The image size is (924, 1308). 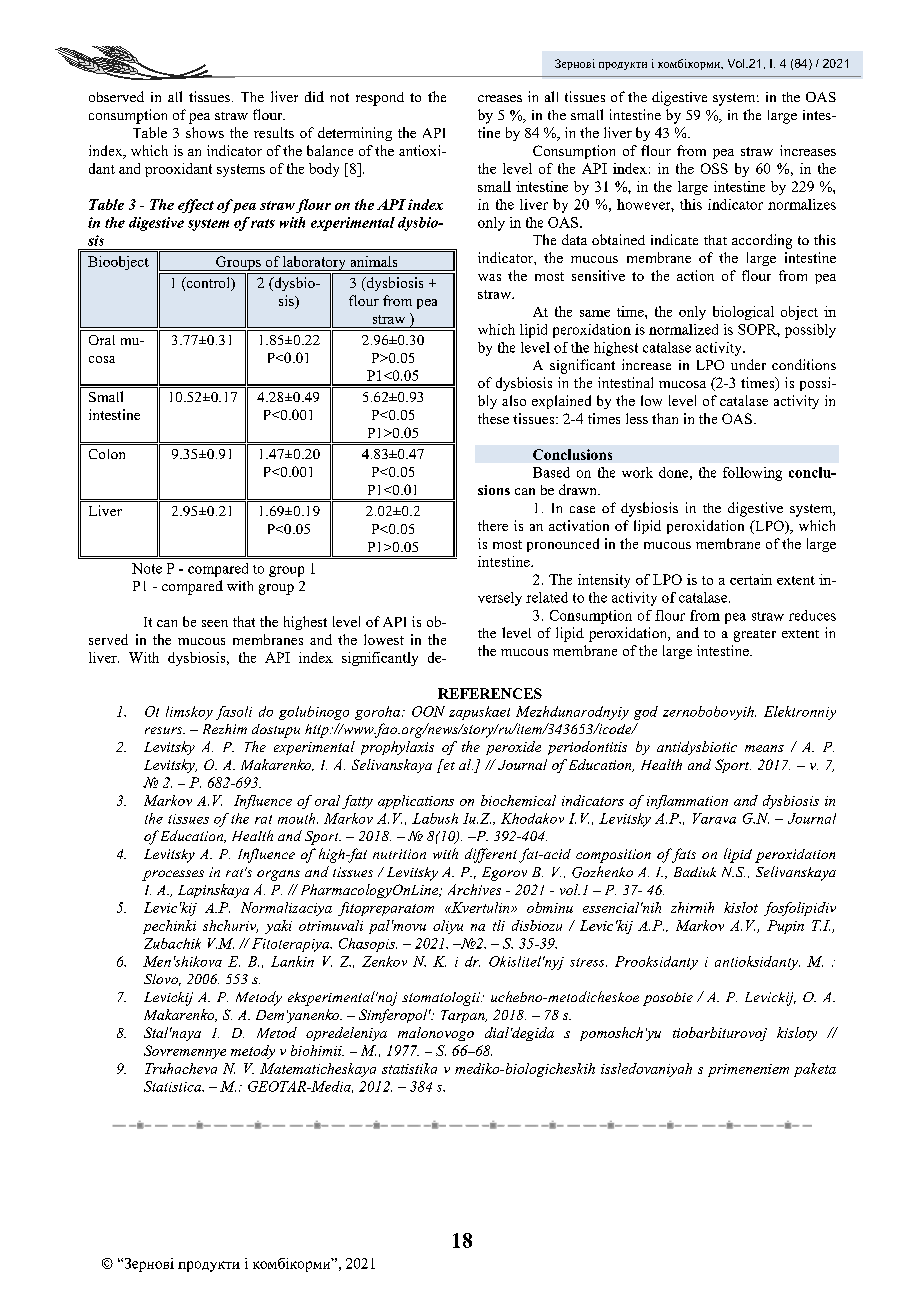 I want to click on processes, so click(x=173, y=875).
